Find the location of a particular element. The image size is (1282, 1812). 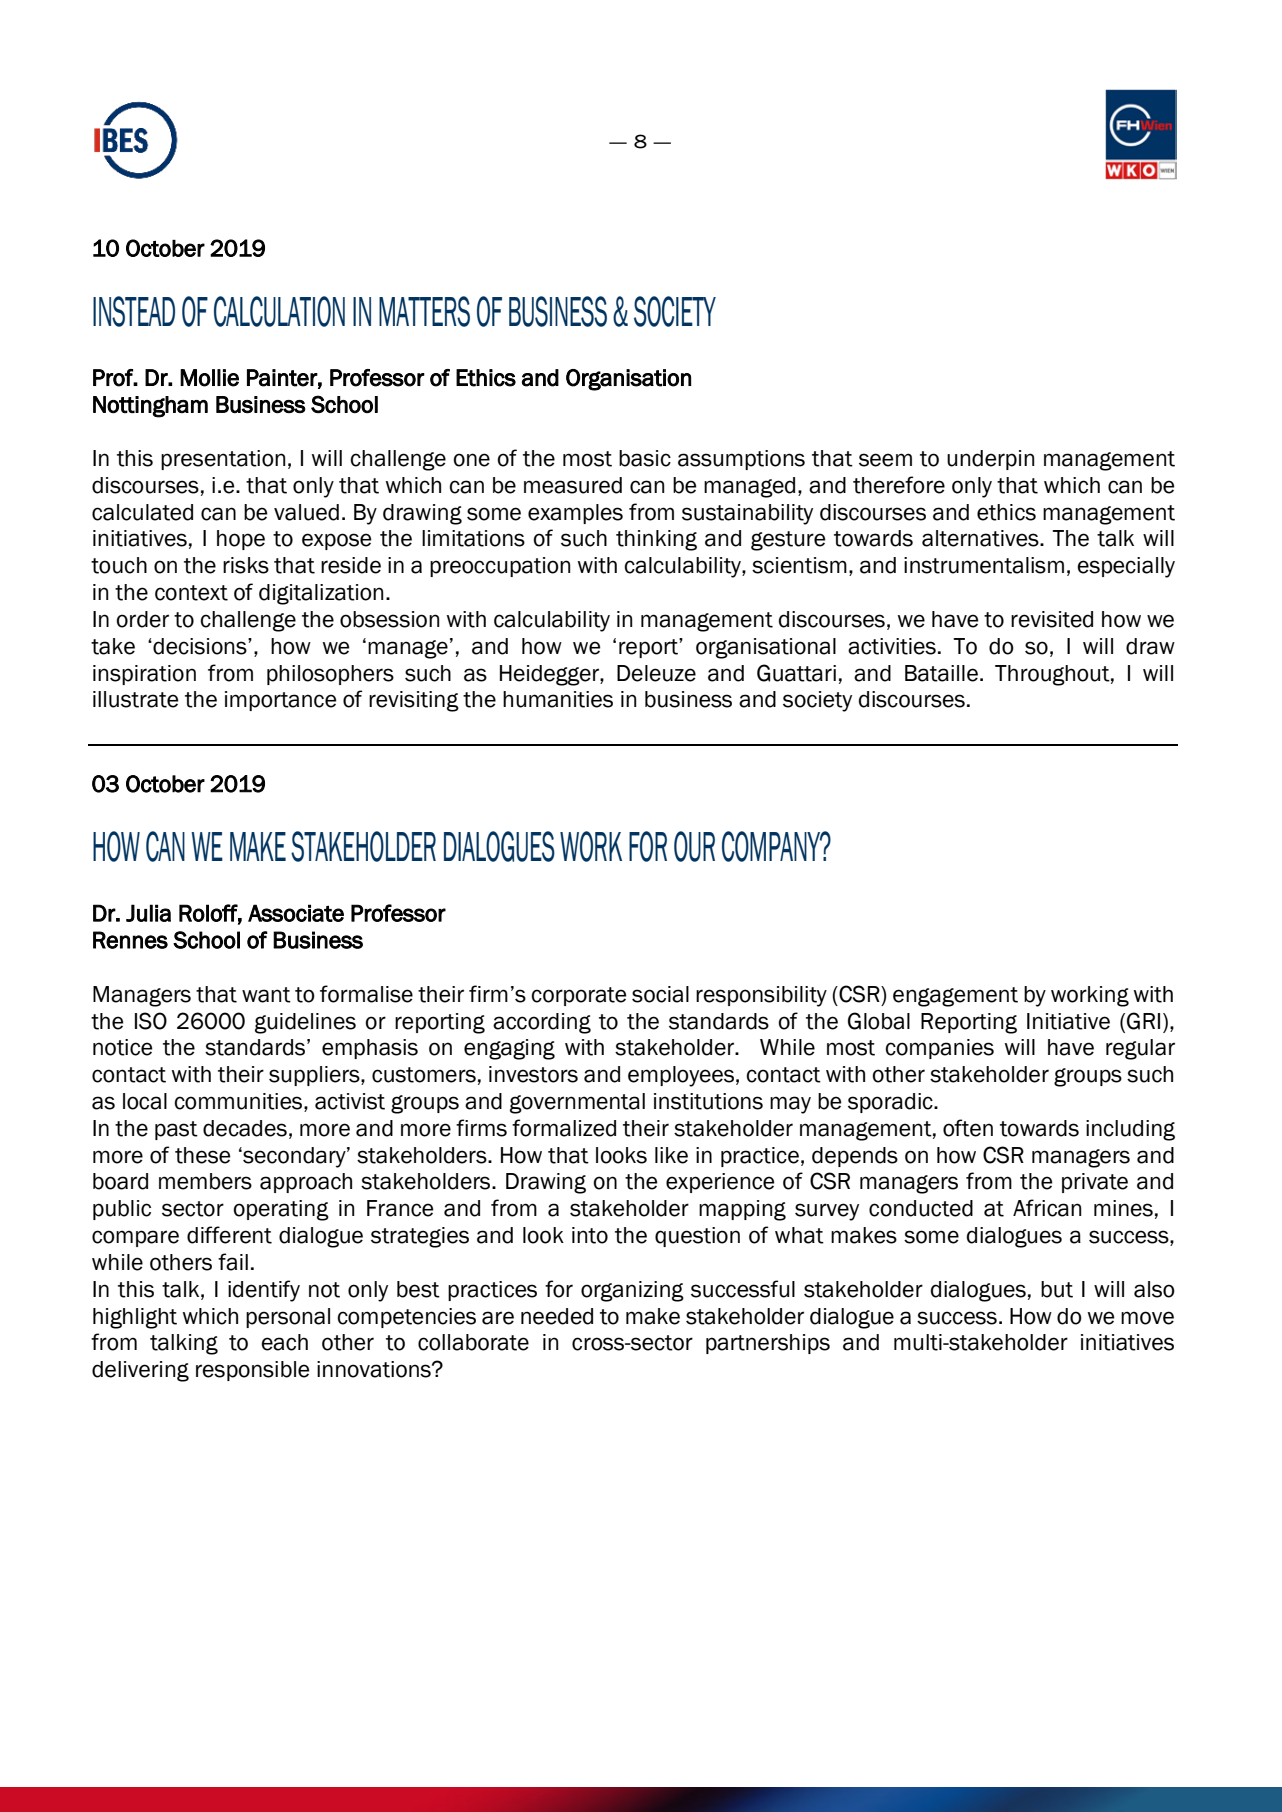

context is located at coordinates (191, 593).
